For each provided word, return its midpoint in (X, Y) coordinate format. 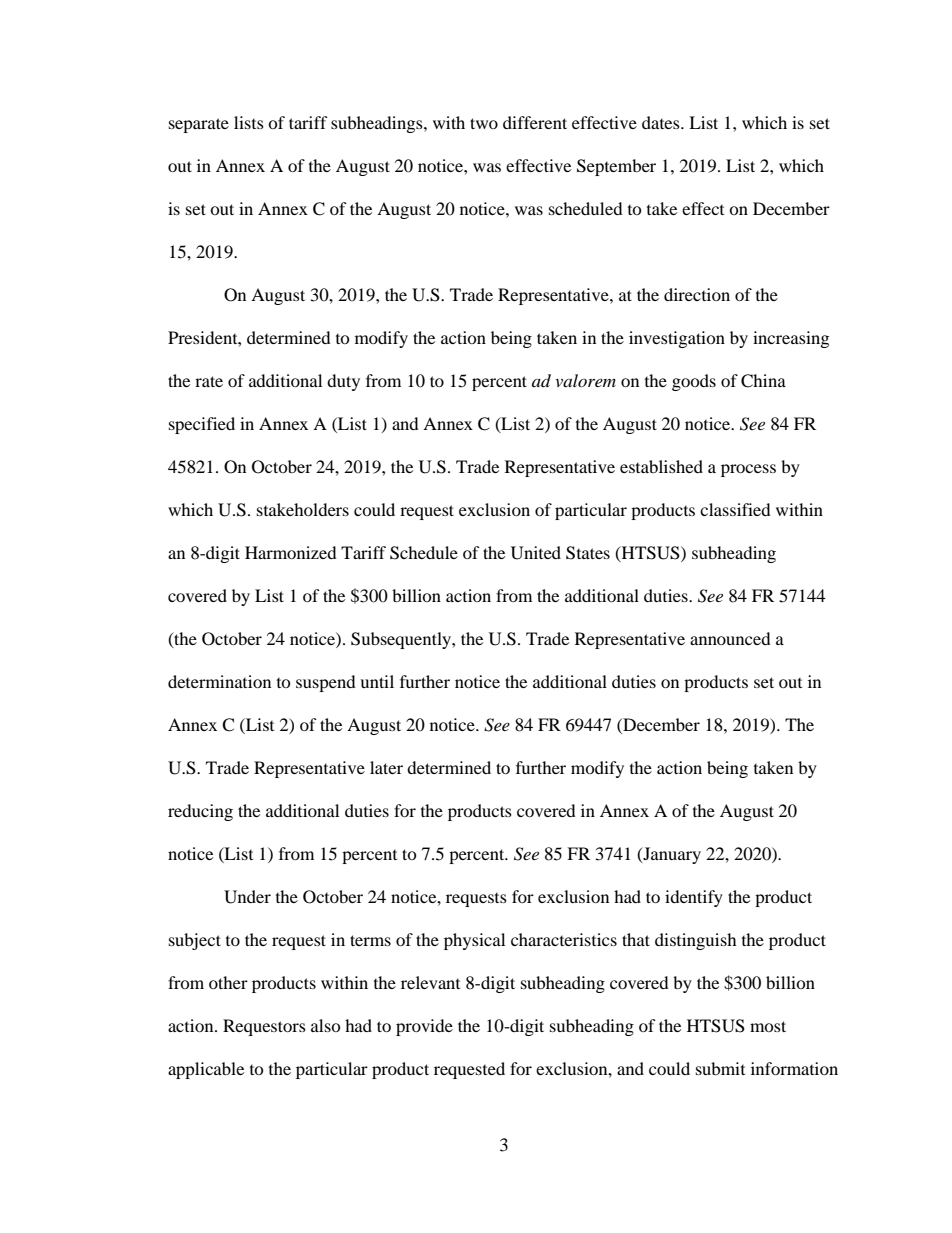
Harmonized (291, 552)
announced (730, 638)
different (535, 122)
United (536, 553)
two (484, 123)
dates (662, 122)
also (326, 1025)
